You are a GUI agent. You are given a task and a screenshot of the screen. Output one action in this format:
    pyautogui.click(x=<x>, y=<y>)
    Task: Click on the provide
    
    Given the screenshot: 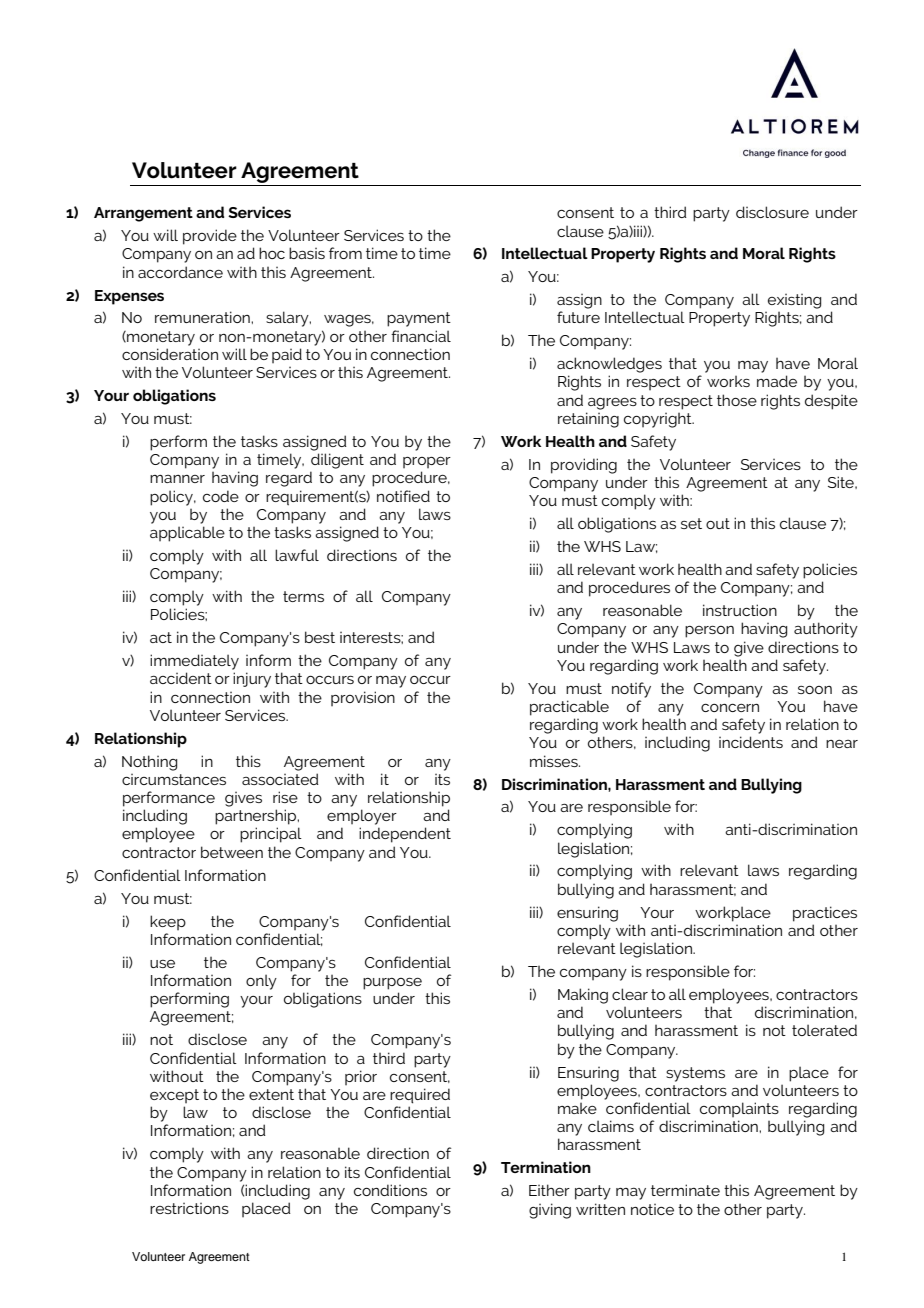 What is the action you would take?
    pyautogui.click(x=210, y=237)
